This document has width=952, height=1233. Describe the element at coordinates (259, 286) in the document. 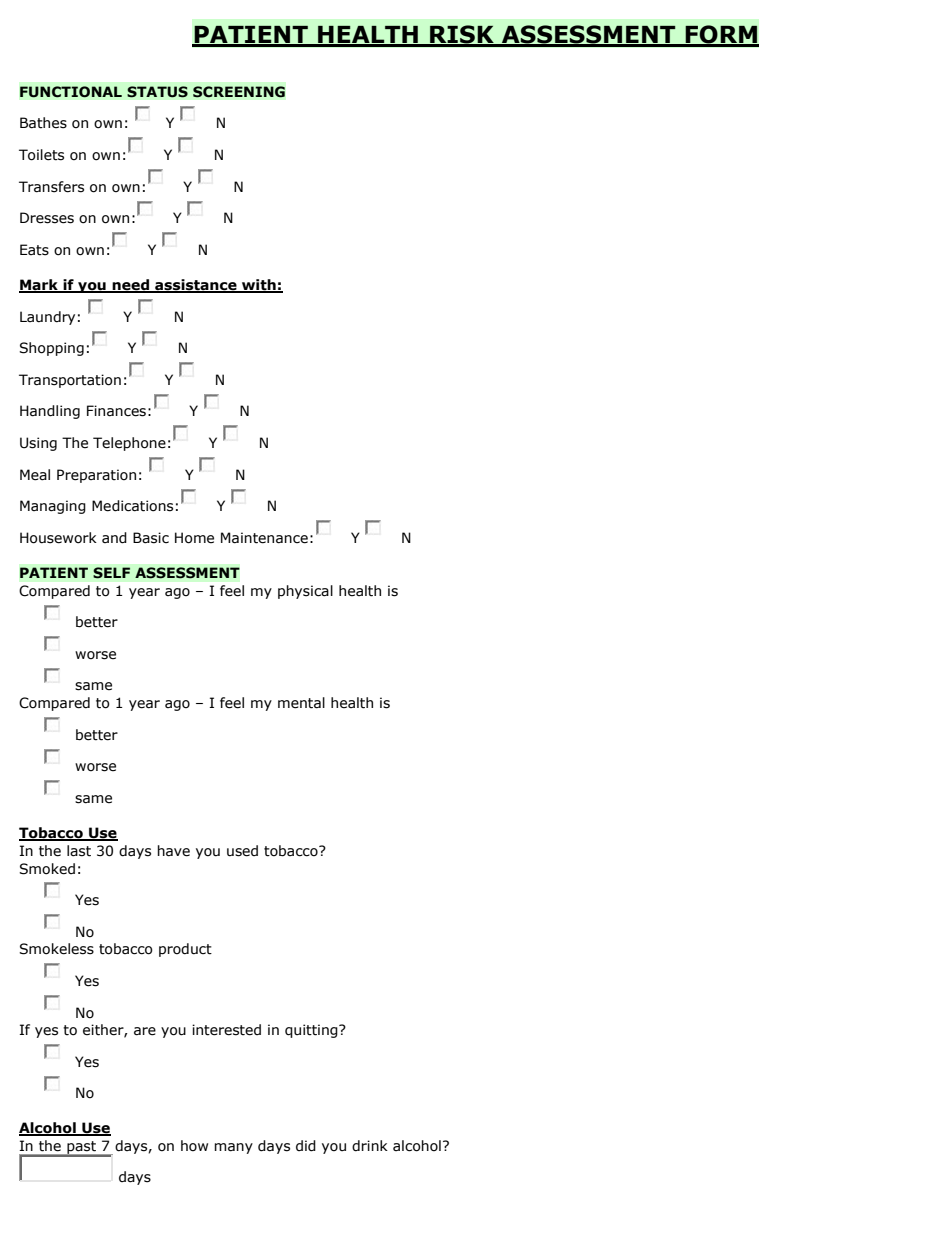

I see `with` at that location.
